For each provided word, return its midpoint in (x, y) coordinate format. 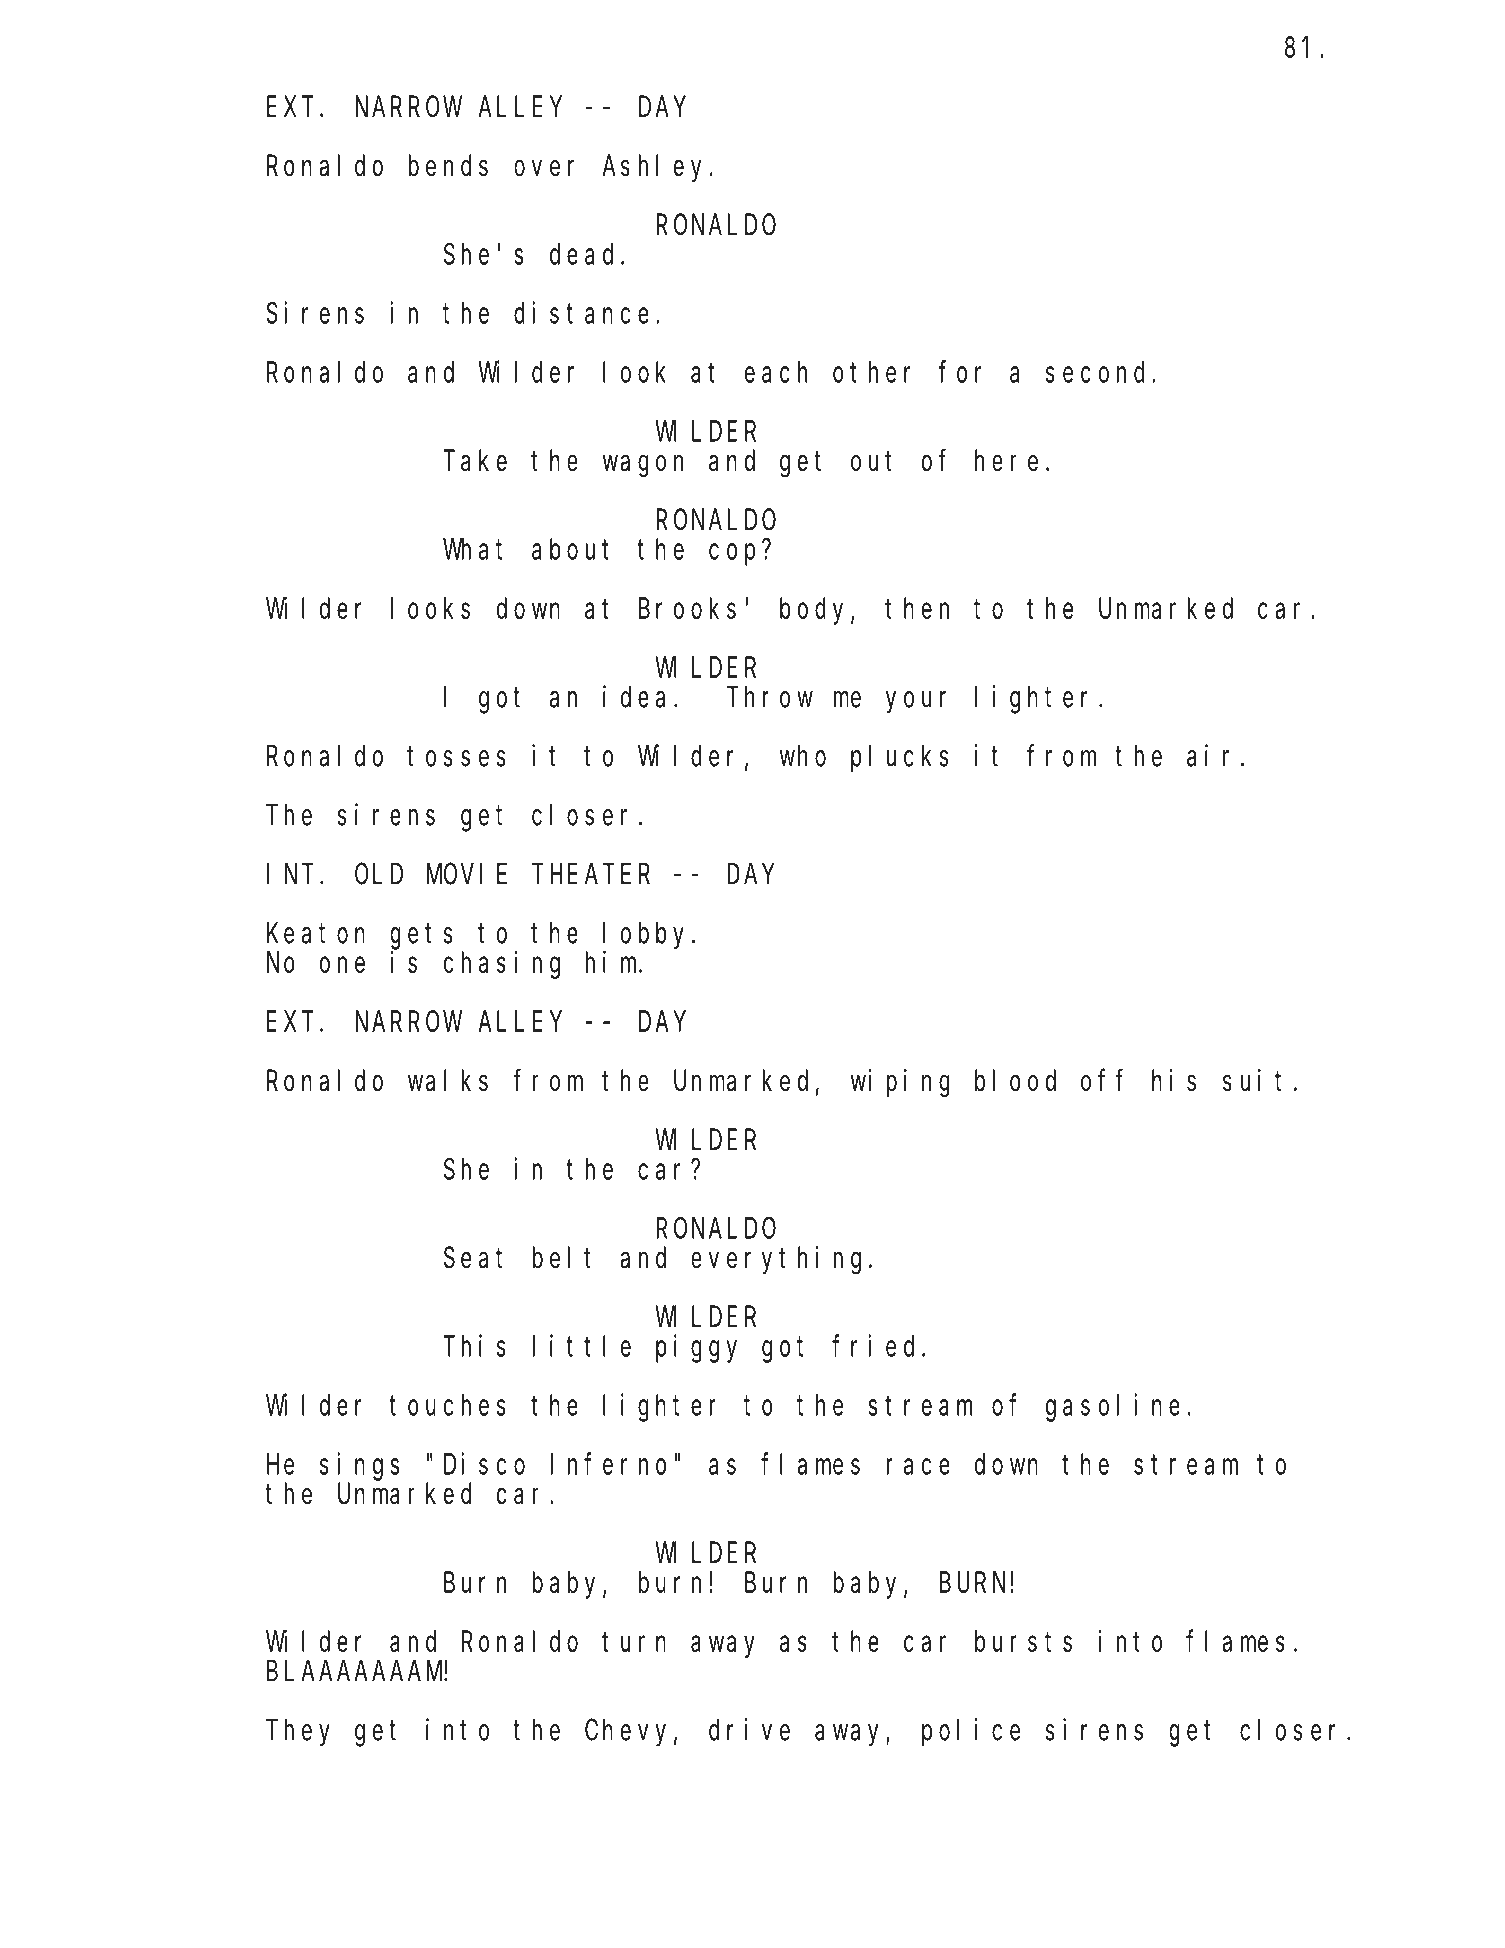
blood (1015, 1081)
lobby (648, 936)
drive (749, 1729)
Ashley (651, 168)
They (298, 1733)
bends (448, 166)
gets (421, 937)
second (1099, 372)
